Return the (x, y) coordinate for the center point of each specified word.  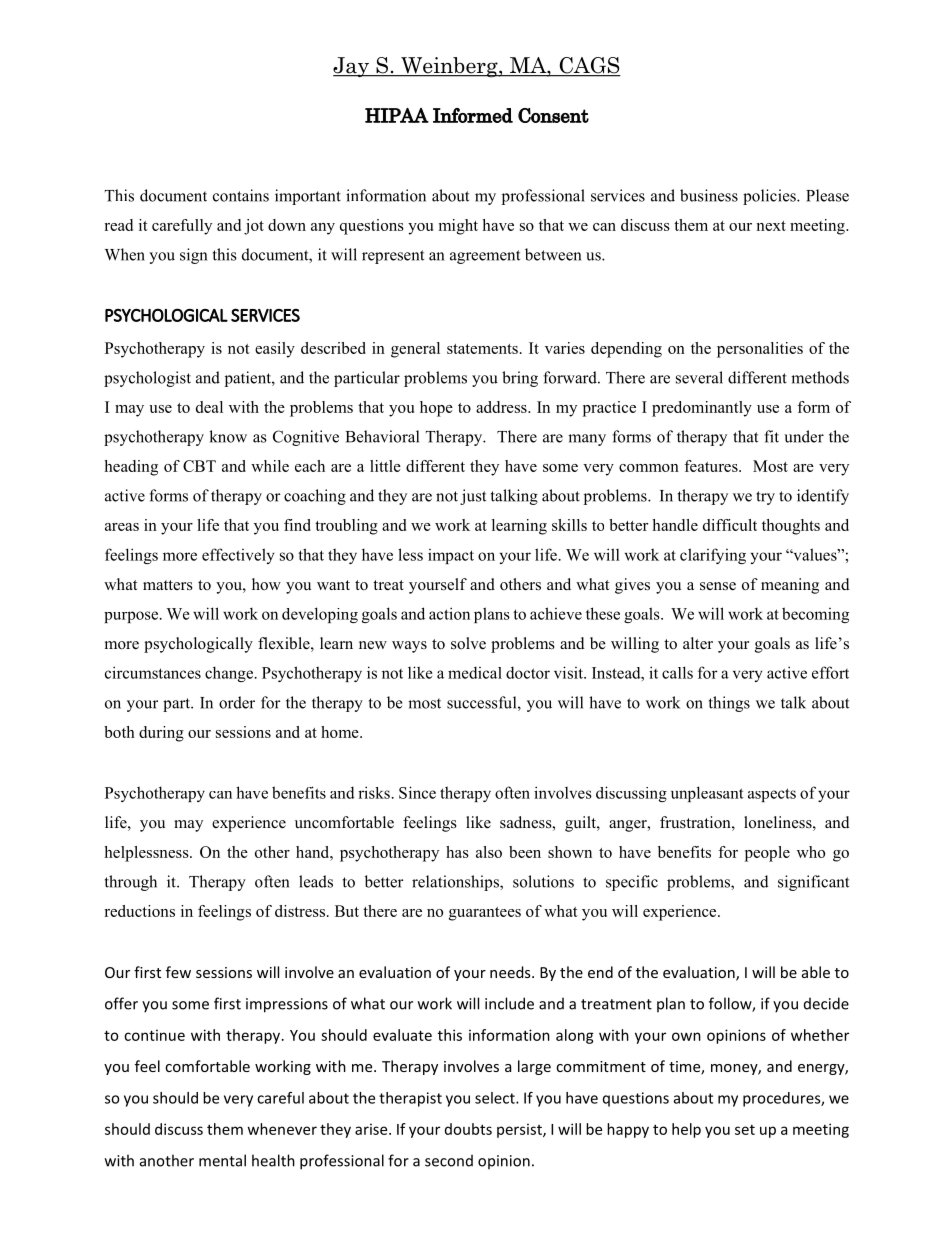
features (712, 466)
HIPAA (397, 115)
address (502, 407)
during (161, 734)
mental (222, 1160)
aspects (772, 795)
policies (770, 197)
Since (417, 792)
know (228, 436)
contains (241, 195)
